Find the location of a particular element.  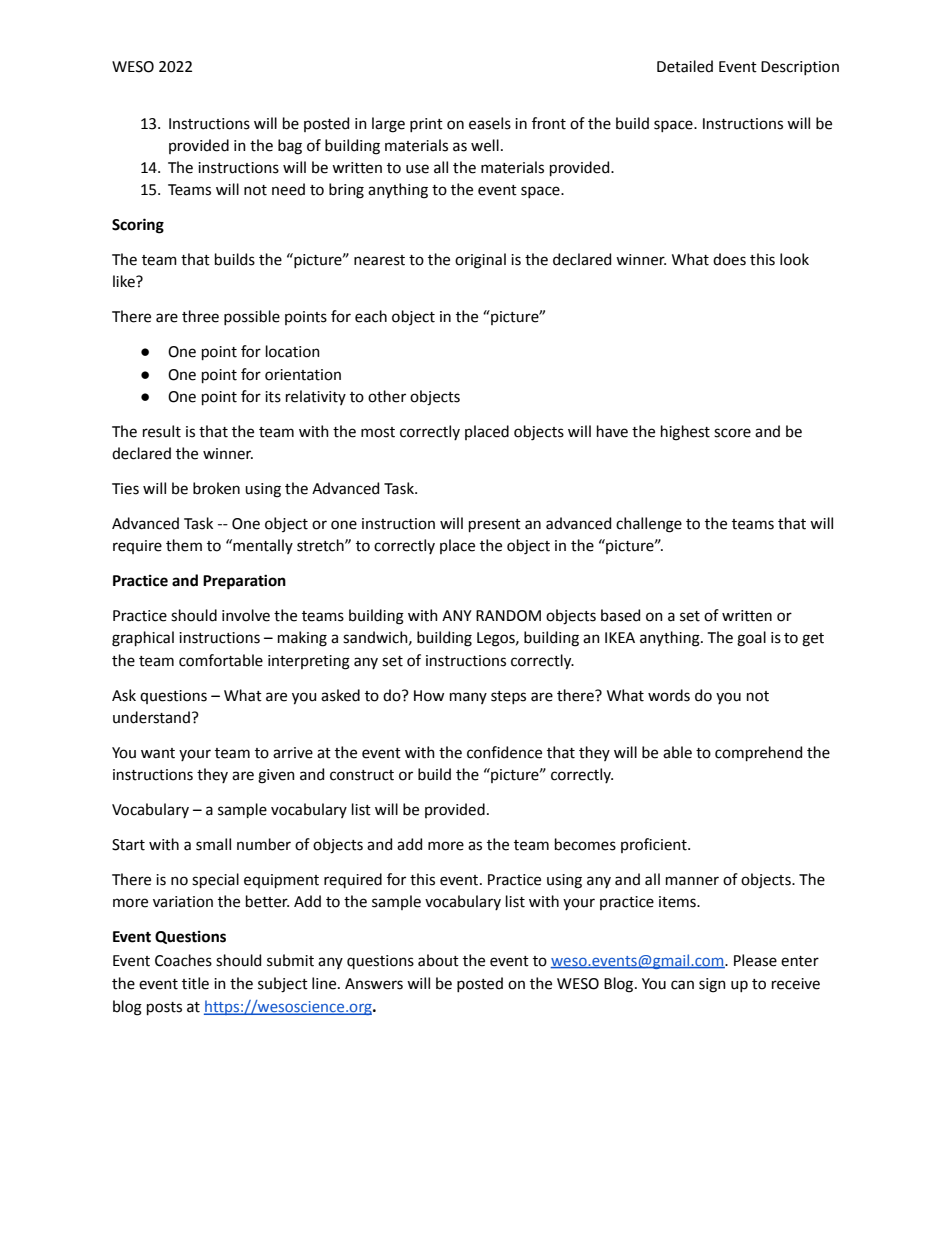

bag is located at coordinates (290, 147).
